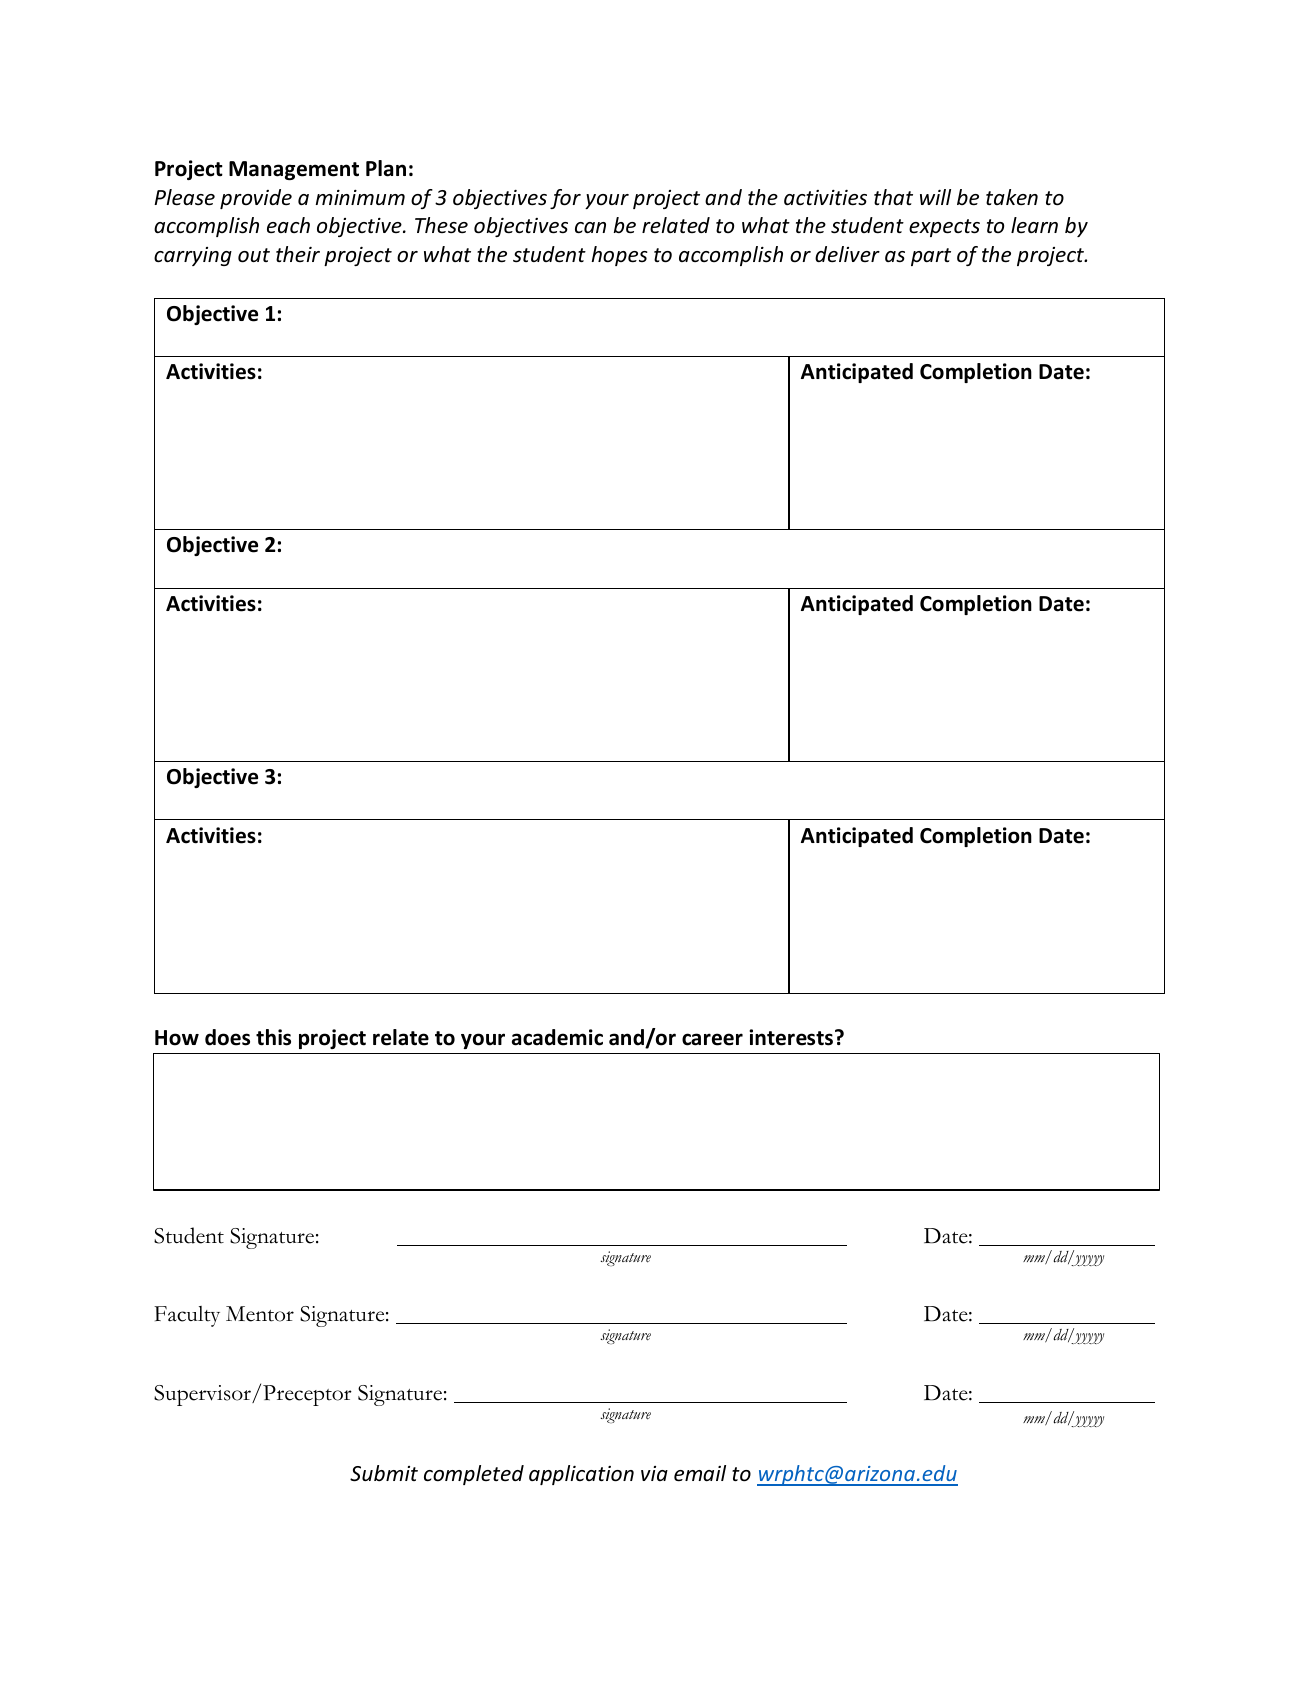 The height and width of the page is (1692, 1308). I want to click on will, so click(935, 197).
